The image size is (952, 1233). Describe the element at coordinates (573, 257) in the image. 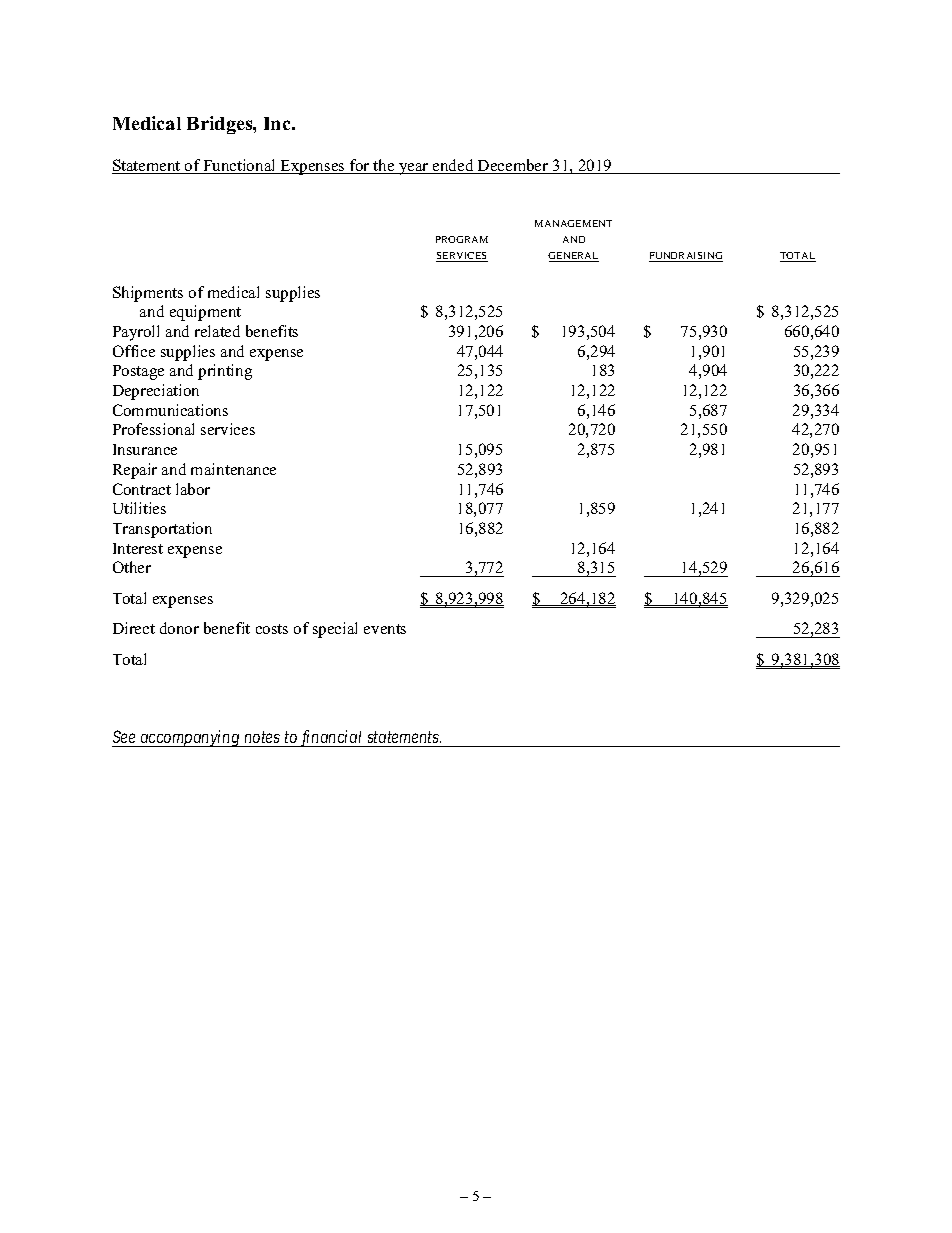

I see `GENERAL` at that location.
